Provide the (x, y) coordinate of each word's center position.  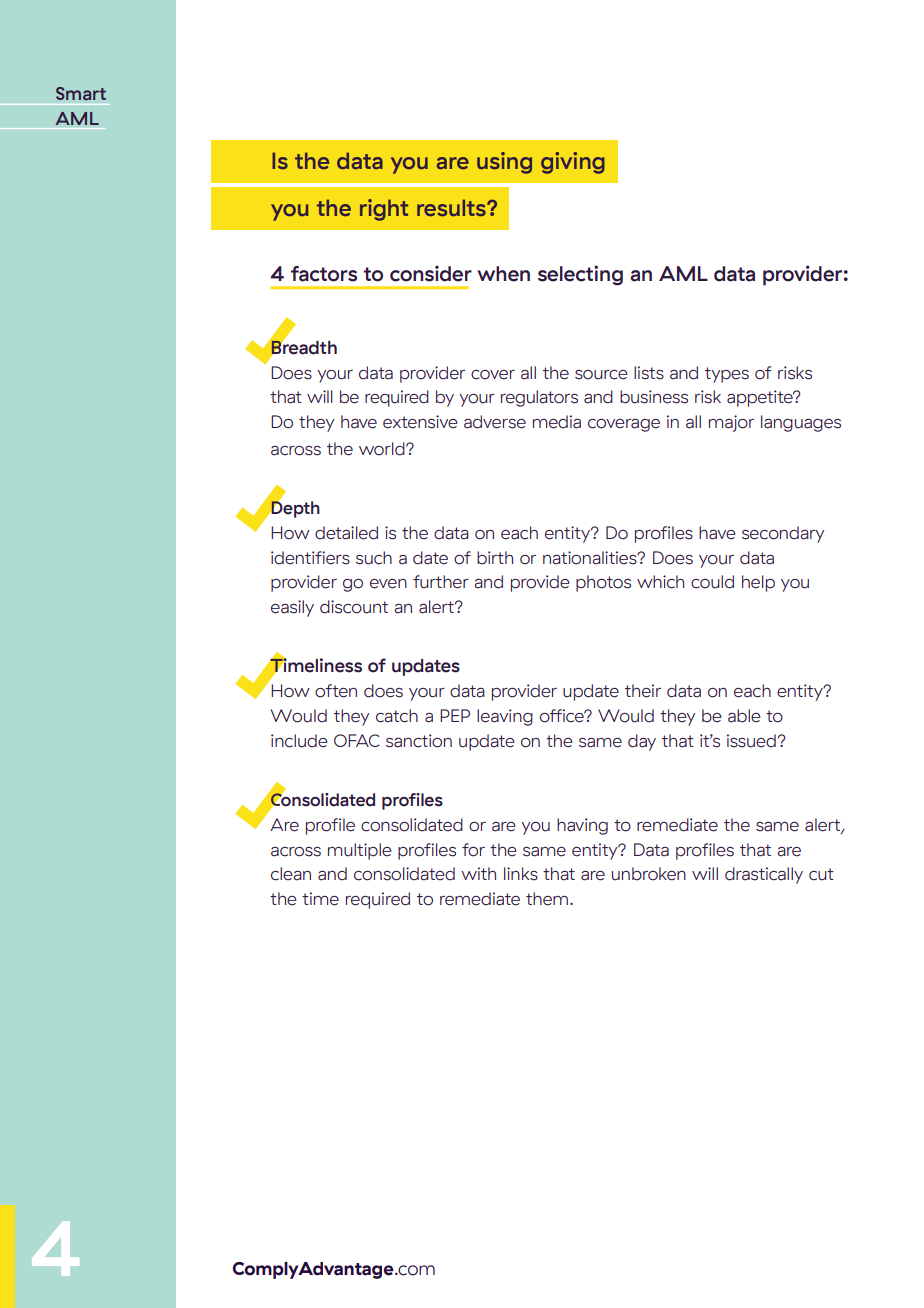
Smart (81, 93)
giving (573, 163)
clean (291, 874)
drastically (764, 875)
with (478, 873)
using (504, 163)
